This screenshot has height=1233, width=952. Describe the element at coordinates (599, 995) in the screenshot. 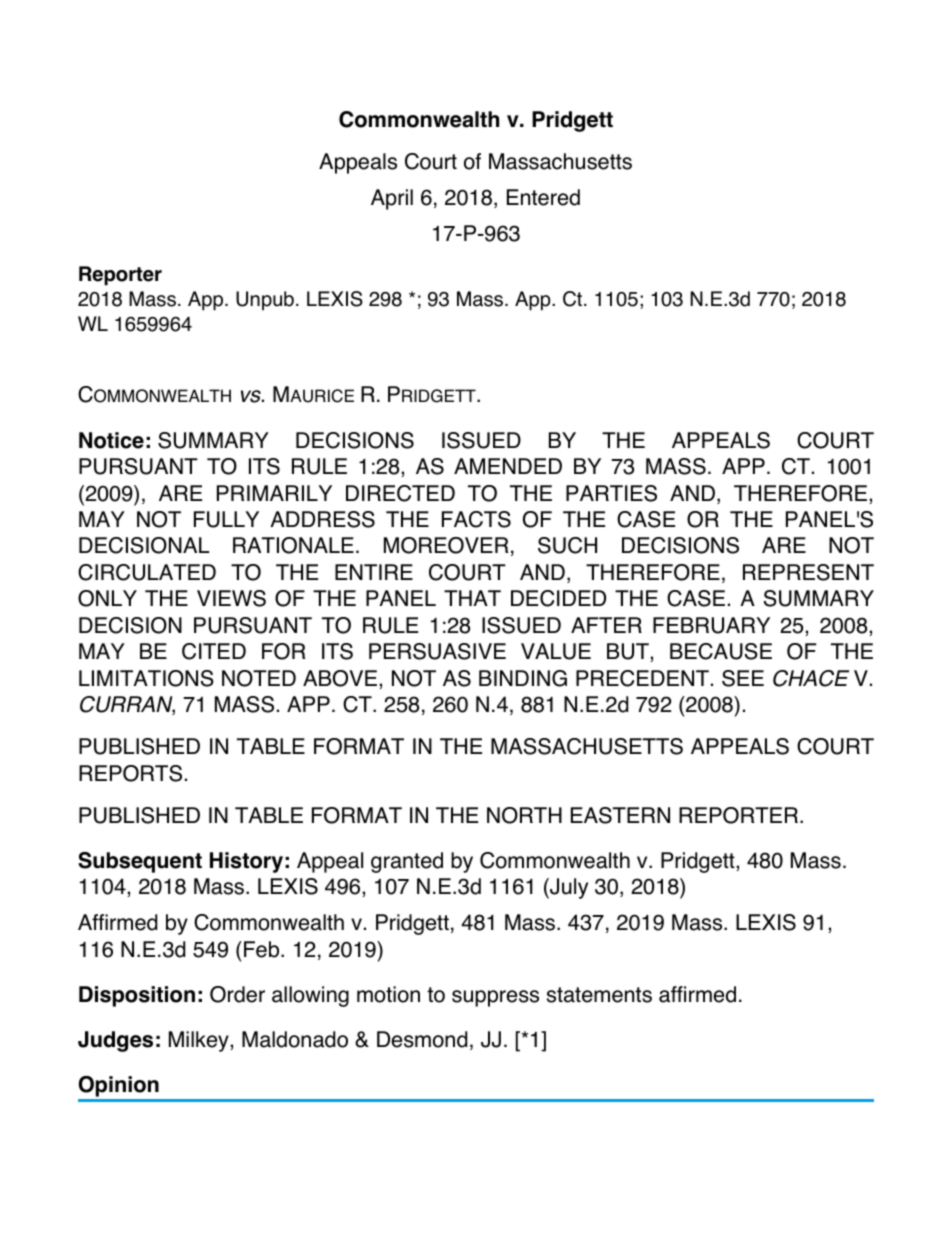

I see `statements` at that location.
